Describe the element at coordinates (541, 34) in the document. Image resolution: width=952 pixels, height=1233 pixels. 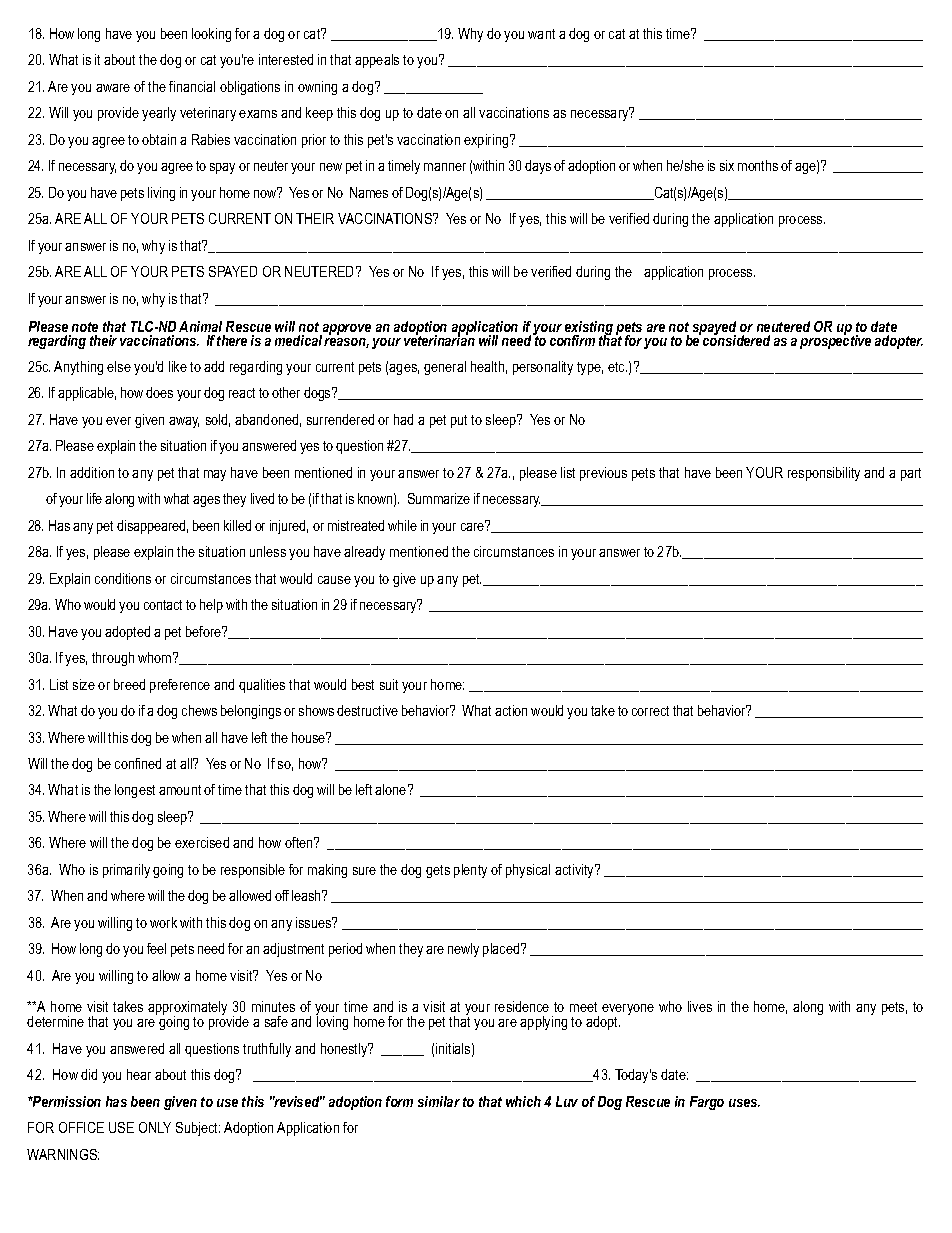
I see `want` at that location.
